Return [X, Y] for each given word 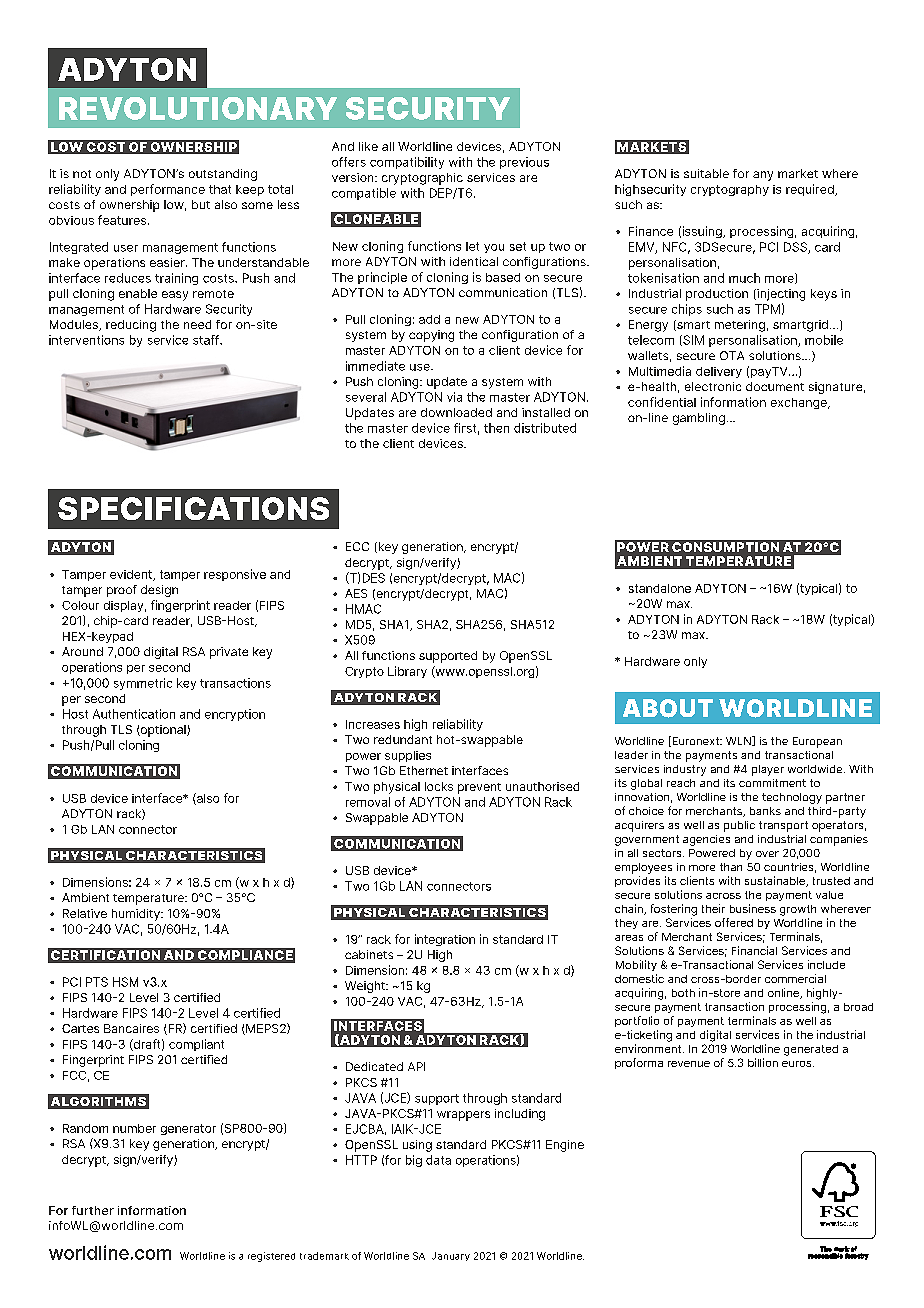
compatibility [407, 163]
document [775, 386]
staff [207, 340]
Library [407, 672]
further [93, 1210]
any [763, 176]
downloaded [456, 412]
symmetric [143, 684]
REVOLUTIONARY [198, 108]
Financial [754, 950]
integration [445, 940]
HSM [125, 982]
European [817, 742]
